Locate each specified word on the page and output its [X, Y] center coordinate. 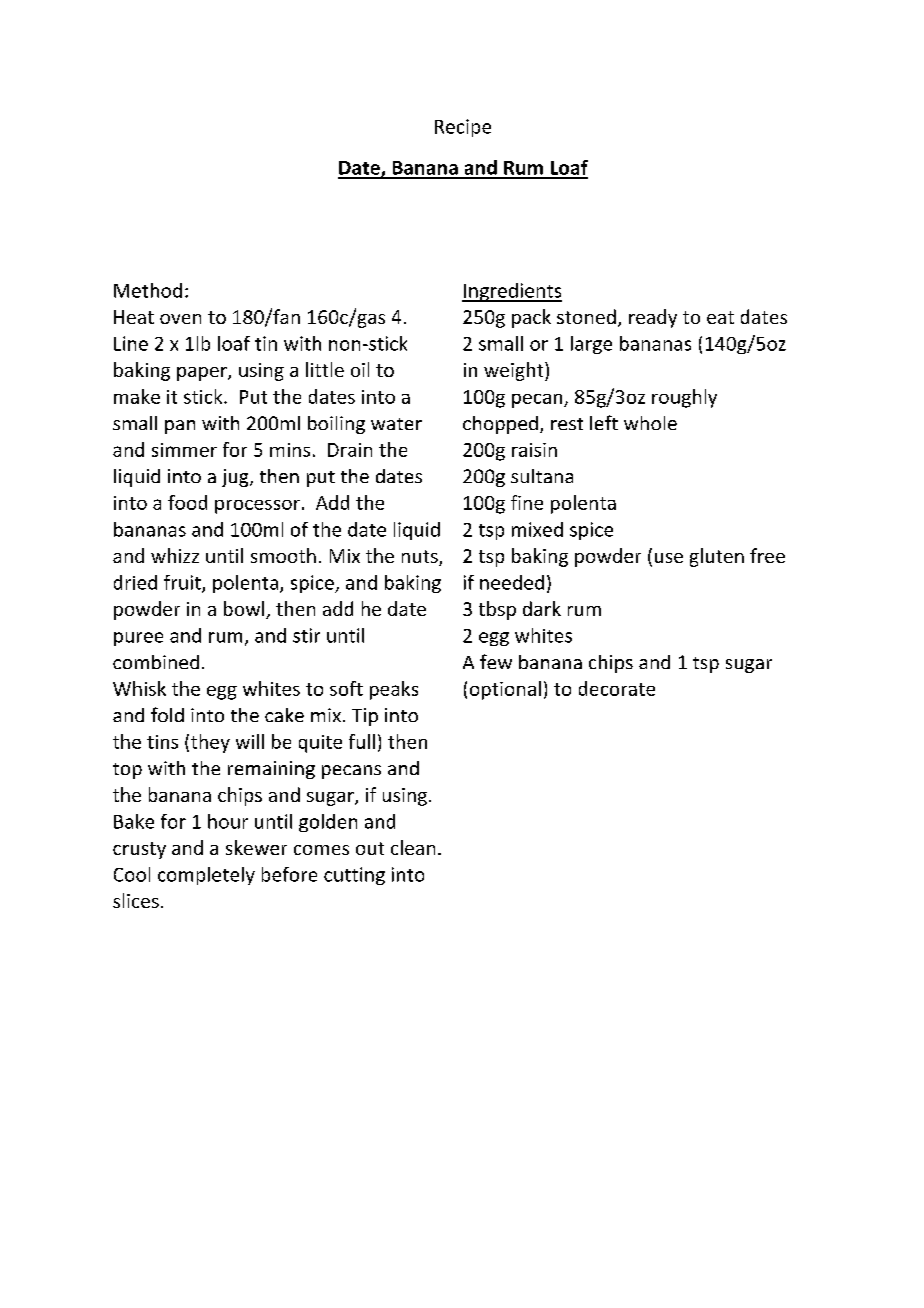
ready [653, 318]
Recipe [463, 128]
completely [206, 876]
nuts [421, 558]
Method [148, 290]
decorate [617, 688]
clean [413, 847]
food [187, 502]
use [669, 558]
